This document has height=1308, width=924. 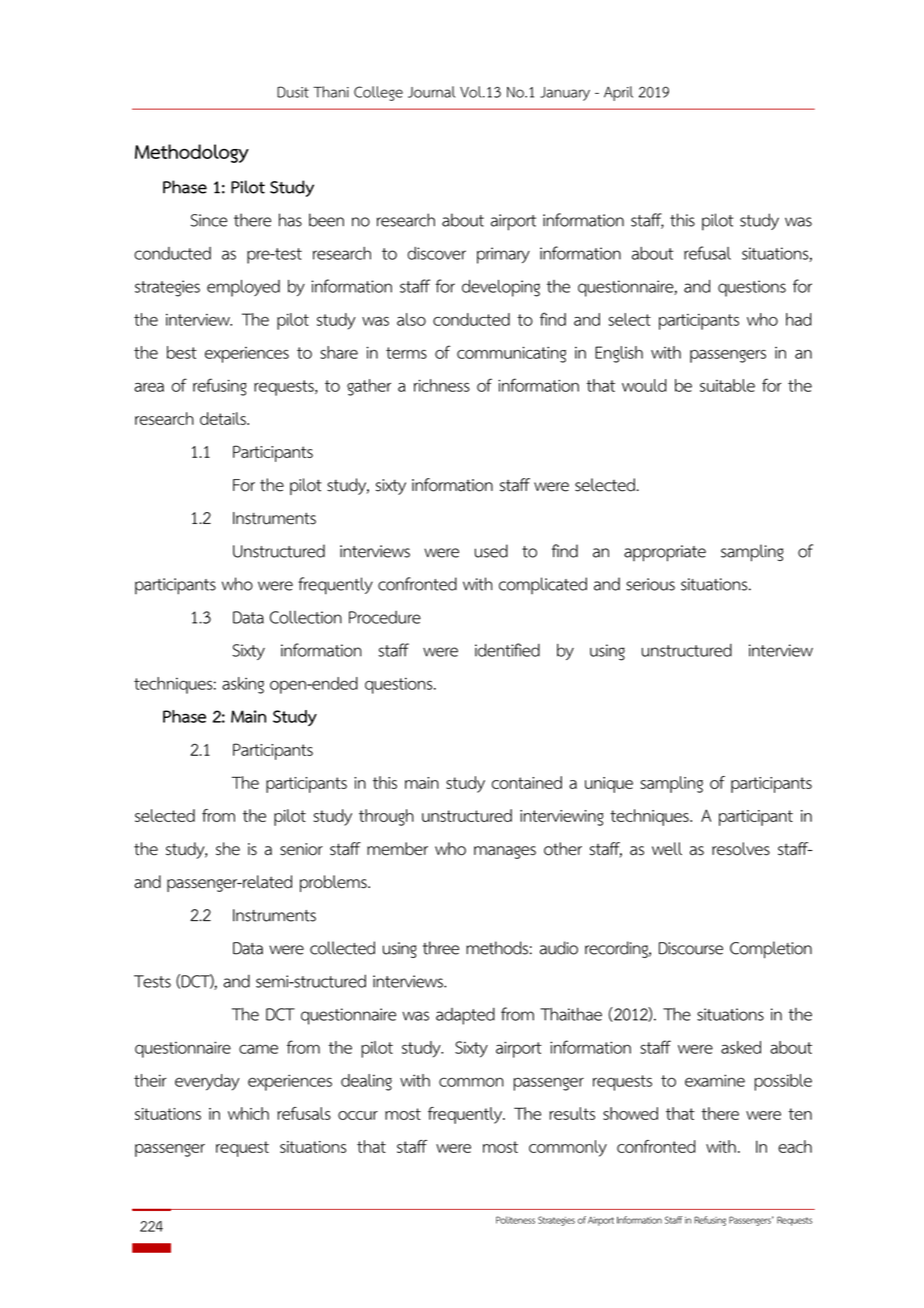 What do you see at coordinates (515, 1220) in the document?
I see `Politeness` at bounding box center [515, 1220].
